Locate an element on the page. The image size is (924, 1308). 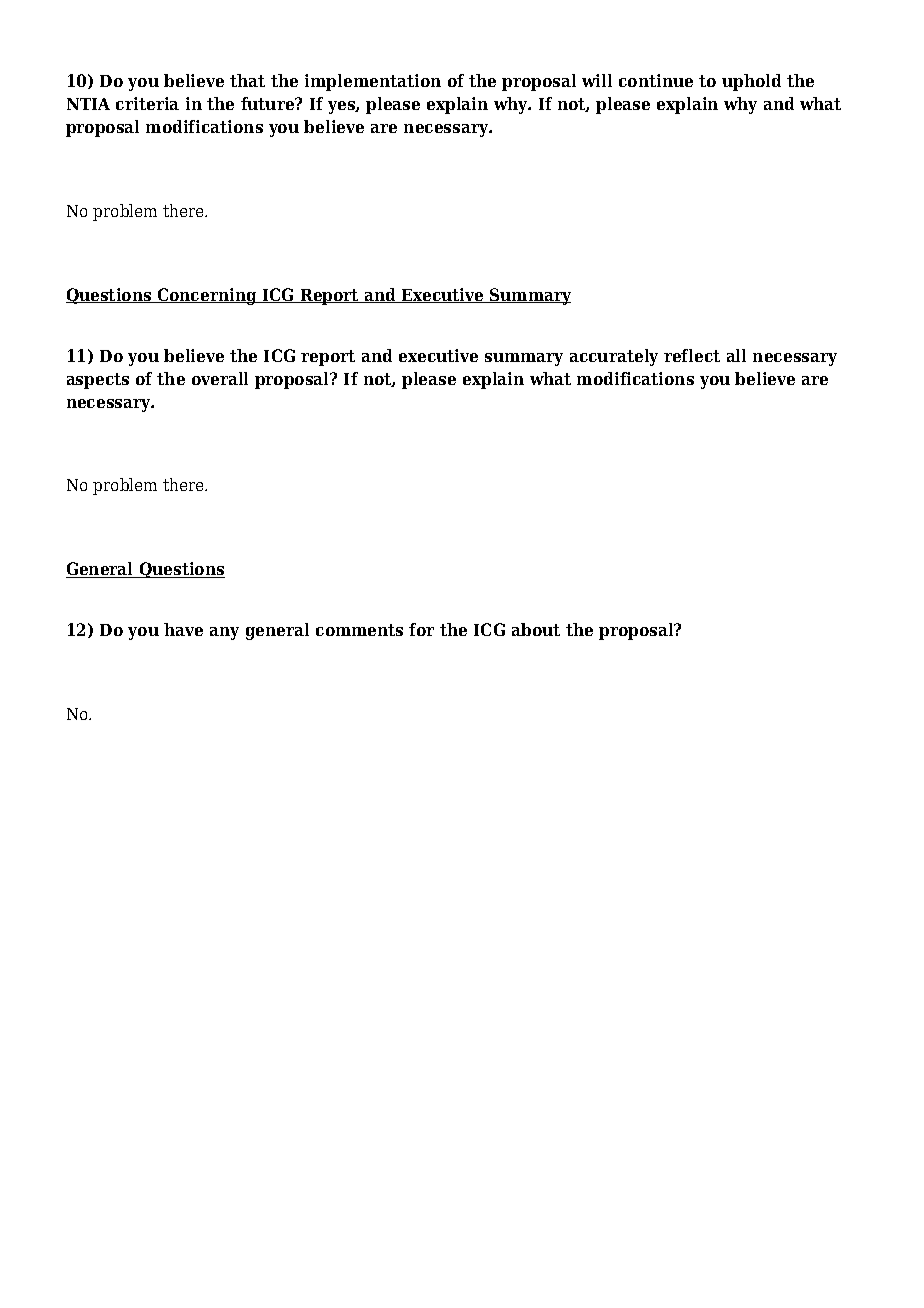
implementation is located at coordinates (373, 82).
